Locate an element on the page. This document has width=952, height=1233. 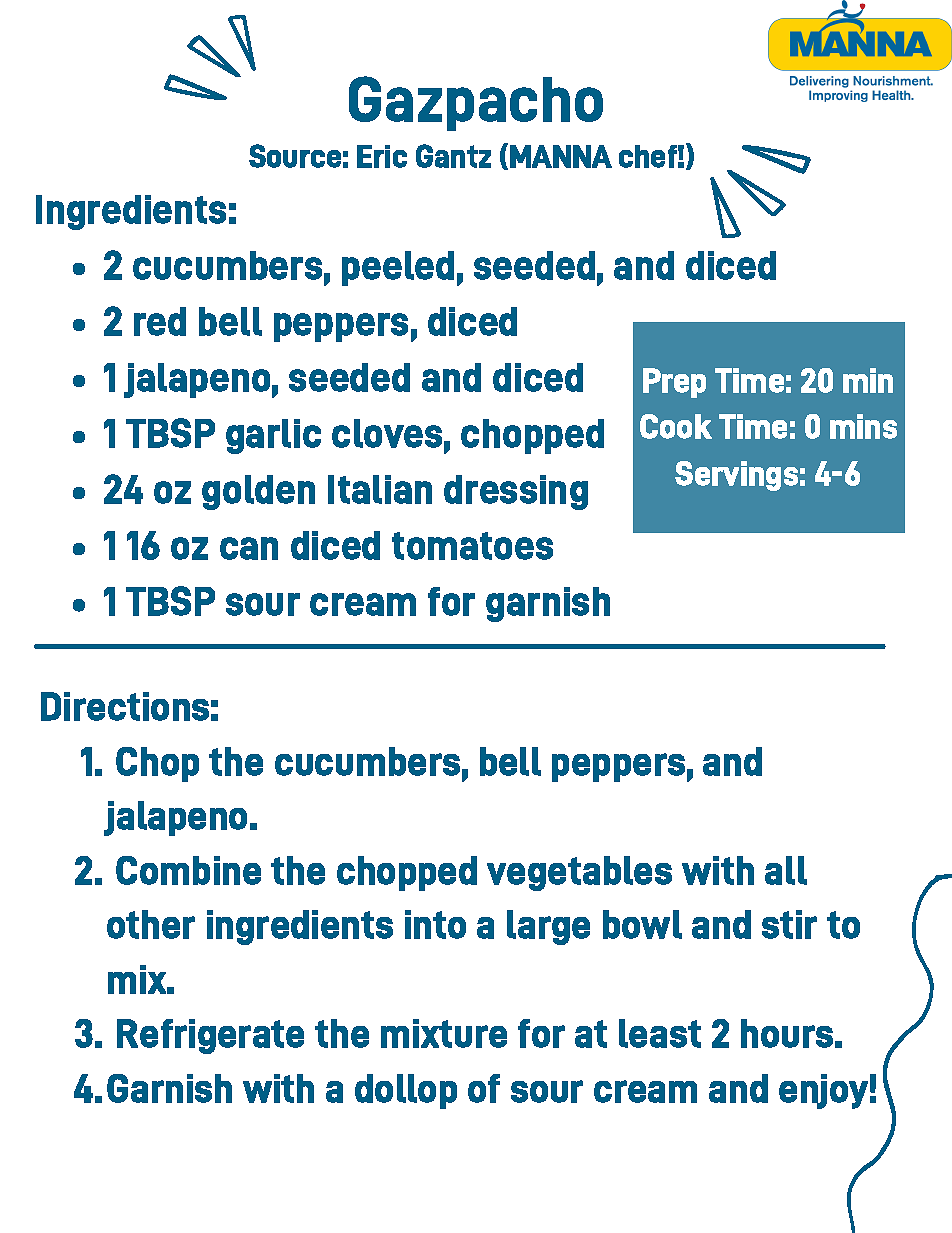
Prep is located at coordinates (674, 383).
